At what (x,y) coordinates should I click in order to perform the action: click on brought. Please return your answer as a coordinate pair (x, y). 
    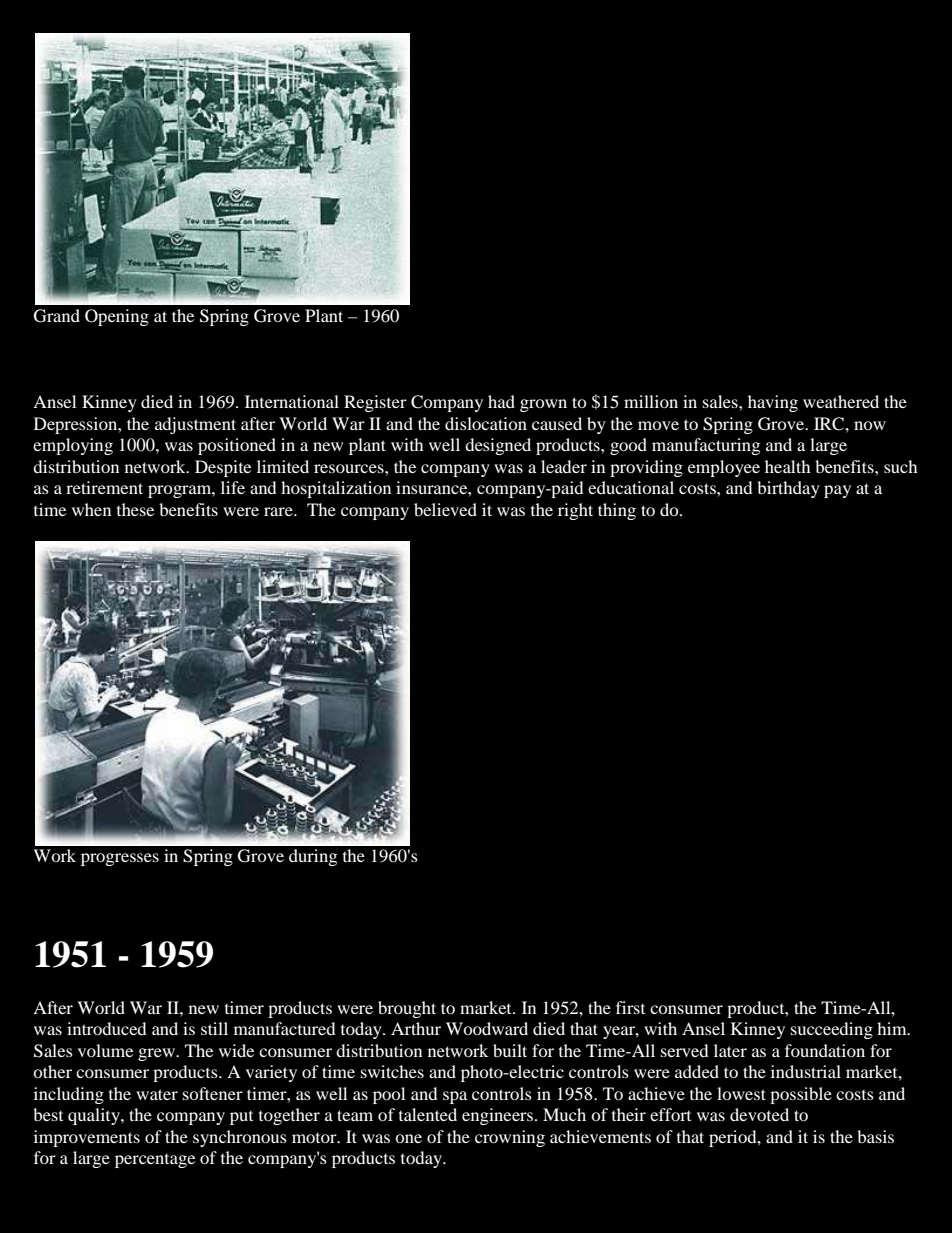
    Looking at the image, I should click on (407, 1009).
